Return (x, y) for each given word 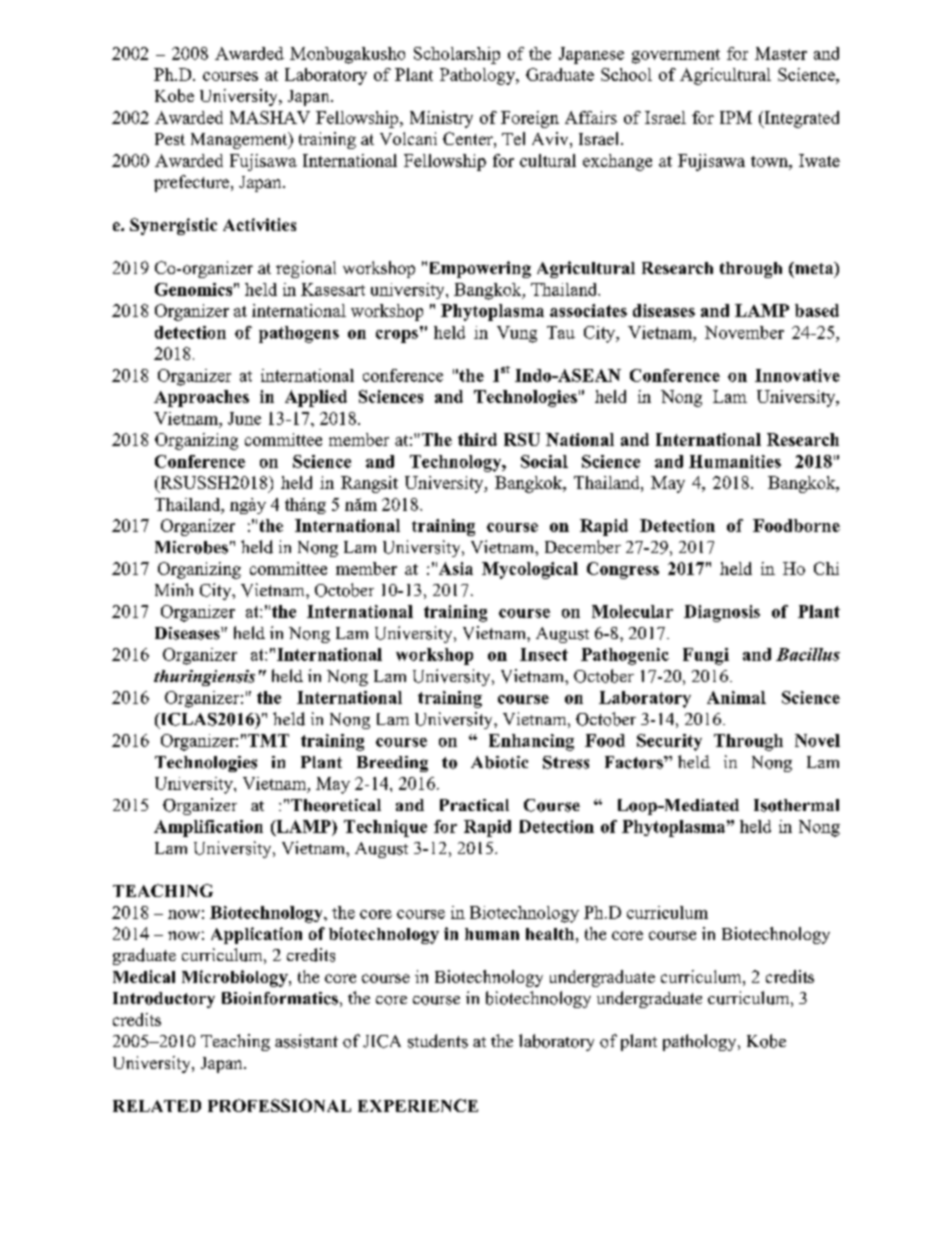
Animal (736, 697)
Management (240, 140)
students (438, 1041)
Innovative (797, 375)
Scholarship (457, 55)
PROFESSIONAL (279, 1105)
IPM (736, 117)
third (477, 439)
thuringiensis (204, 678)
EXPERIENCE (418, 1105)
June (244, 418)
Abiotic (499, 762)
